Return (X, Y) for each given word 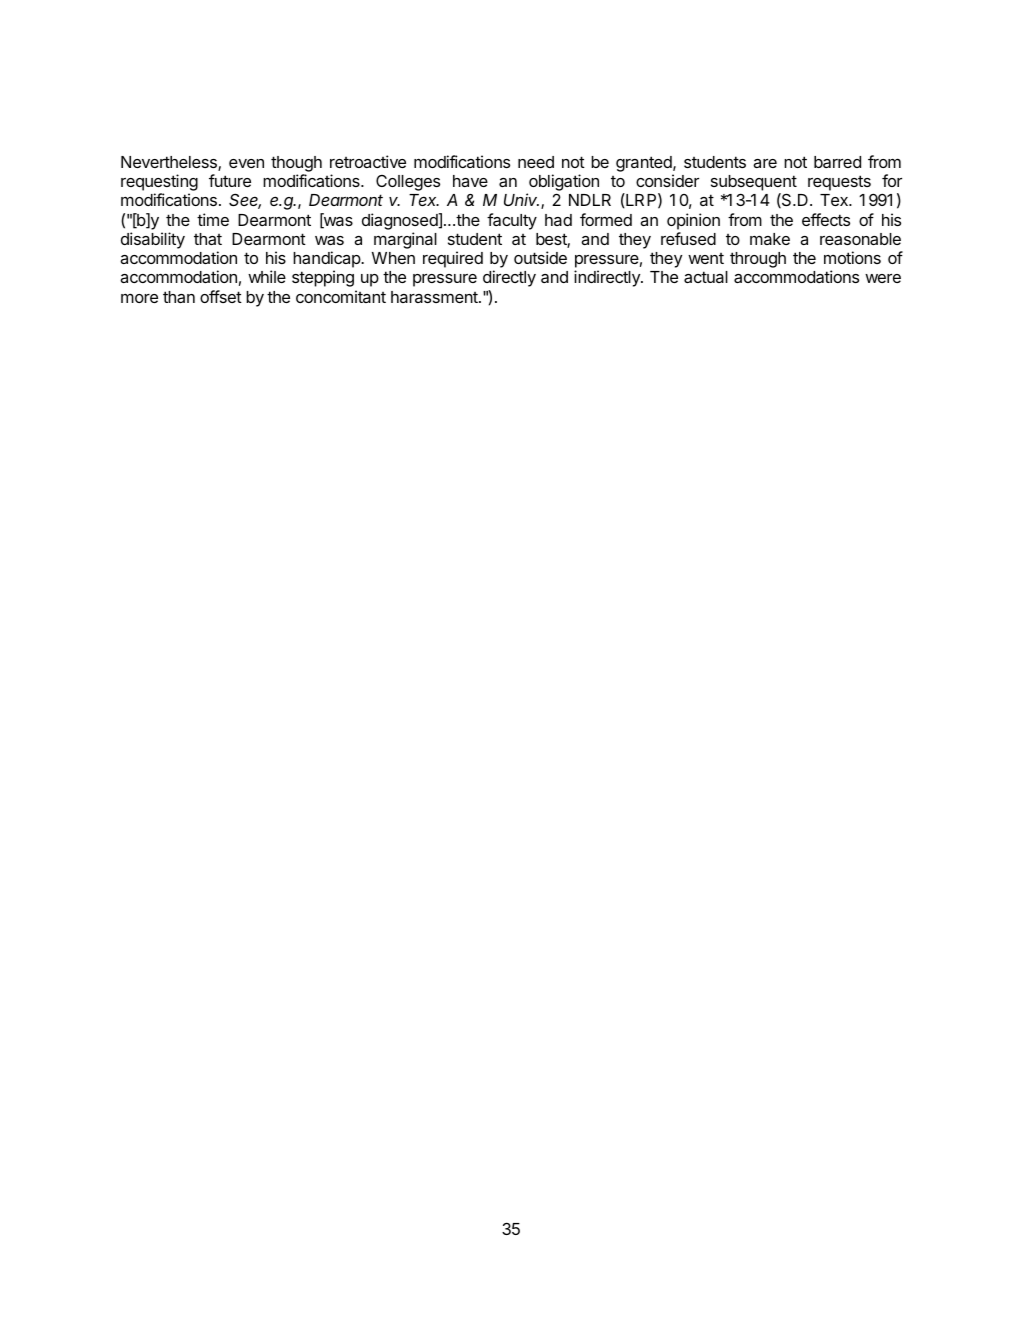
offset (221, 296)
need (536, 162)
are (765, 163)
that (208, 239)
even (246, 163)
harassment (435, 297)
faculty (512, 221)
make (770, 239)
